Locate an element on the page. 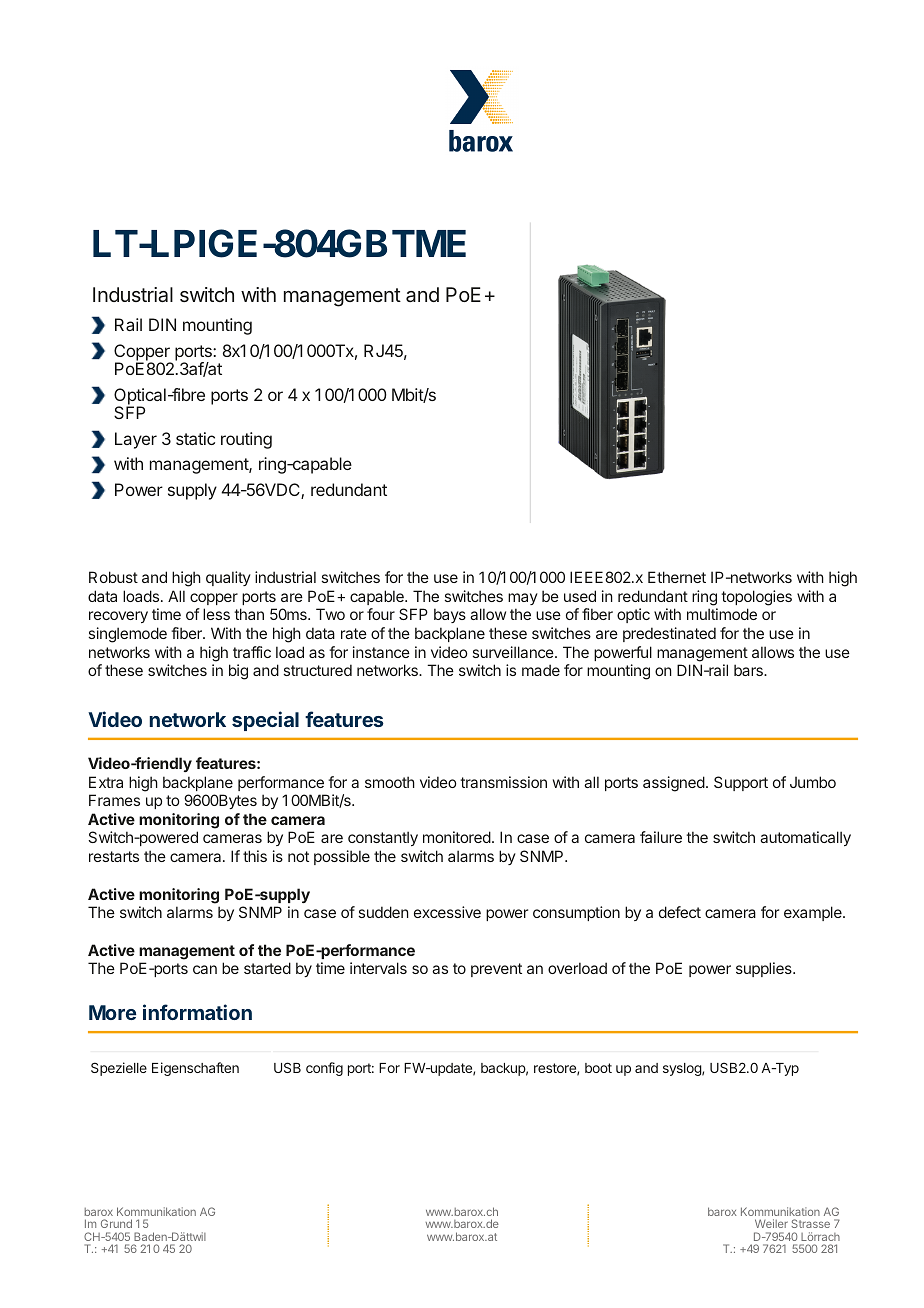 Image resolution: width=924 pixels, height=1308 pixels. config is located at coordinates (324, 1069).
